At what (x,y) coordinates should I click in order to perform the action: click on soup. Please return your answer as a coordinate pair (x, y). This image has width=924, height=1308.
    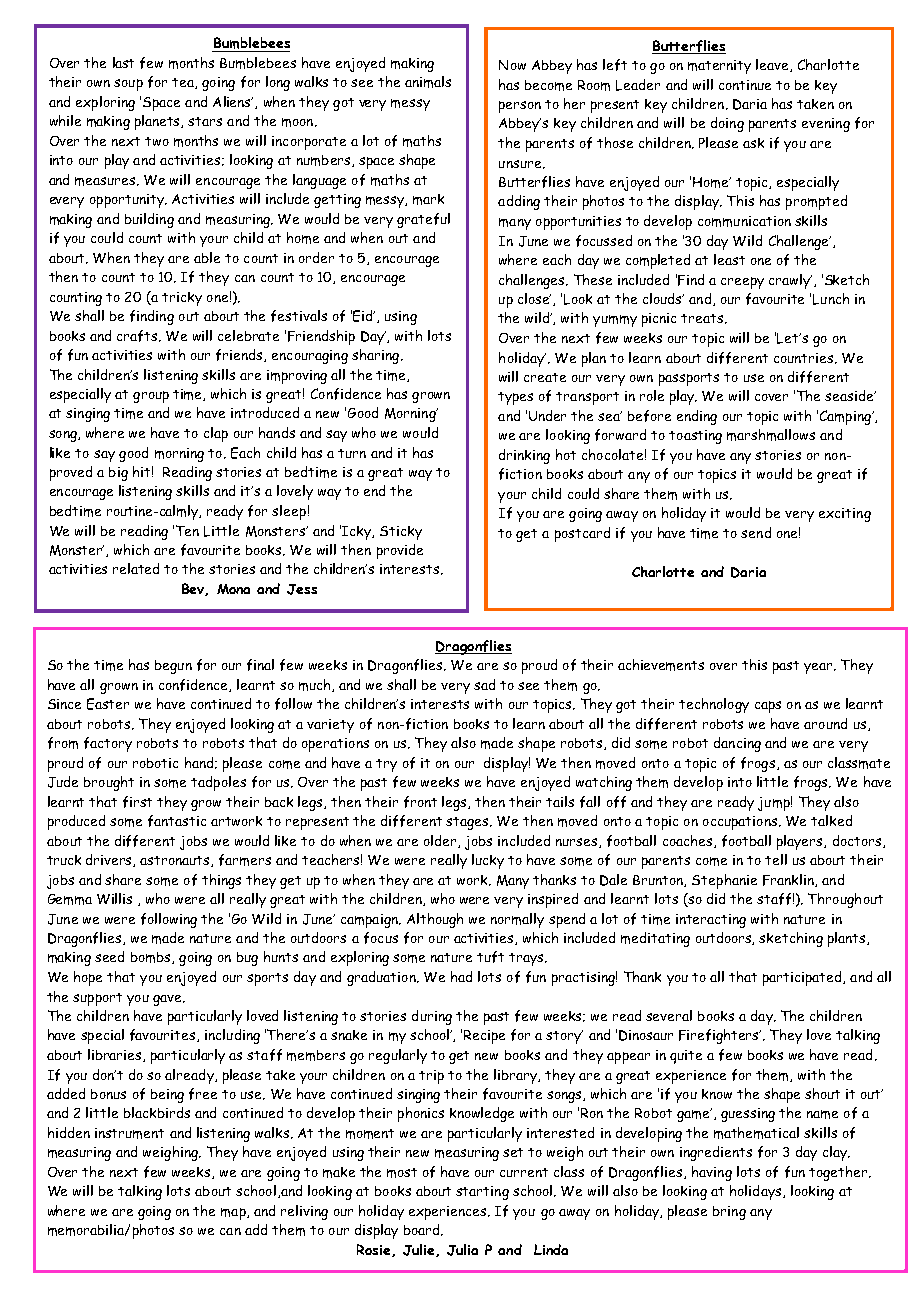
    Looking at the image, I should click on (128, 85).
